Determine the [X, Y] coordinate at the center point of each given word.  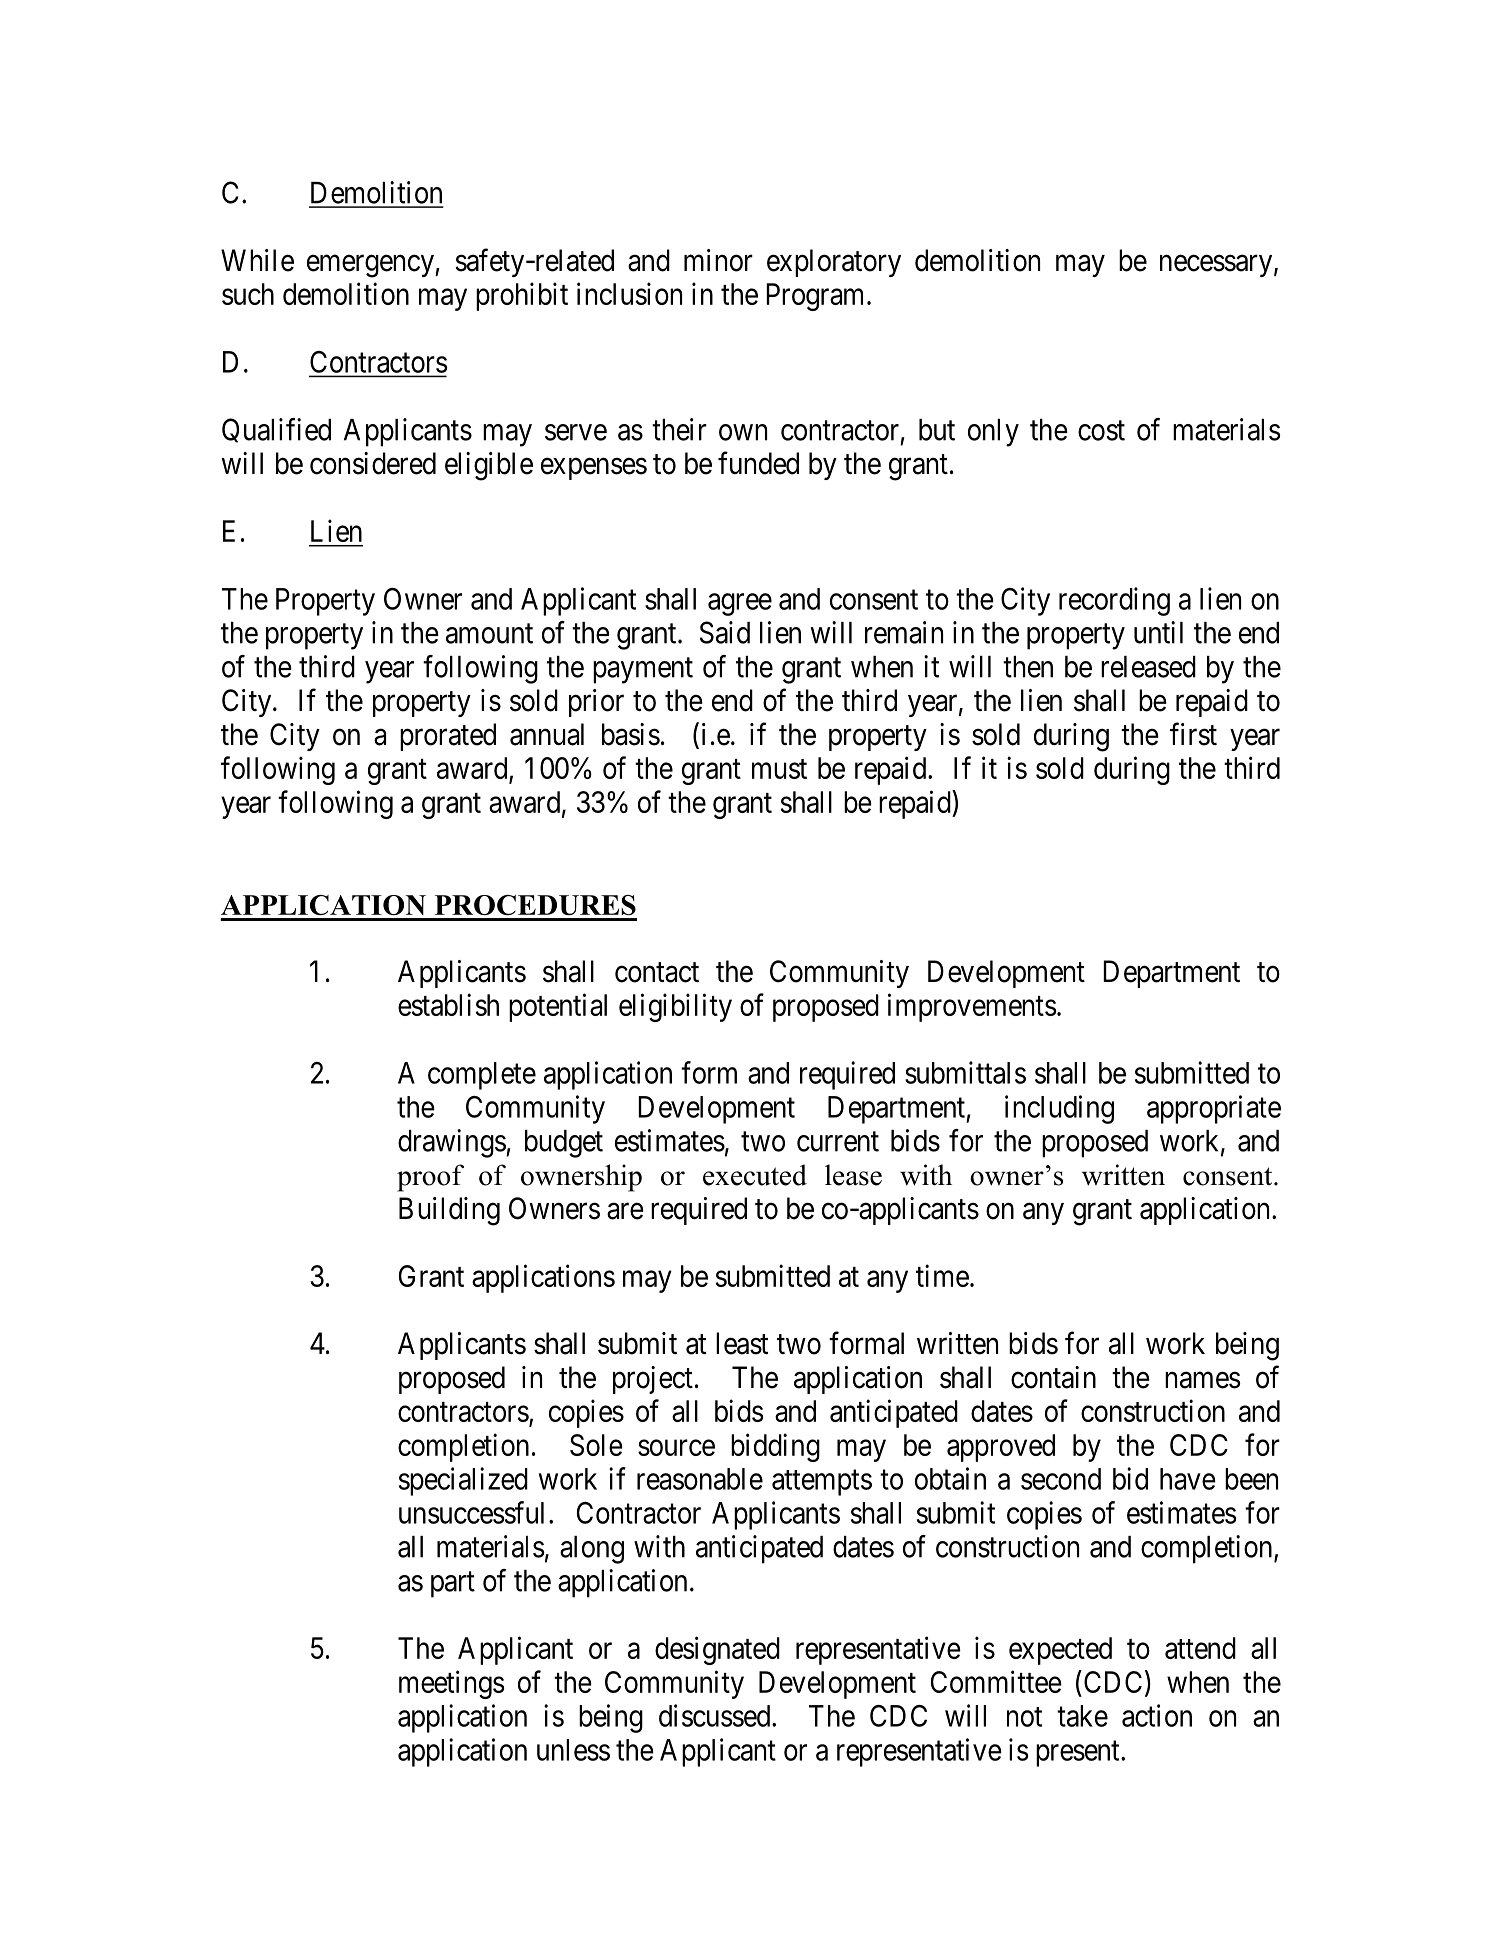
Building [449, 1211]
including [1059, 1109]
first [1193, 734]
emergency [371, 266]
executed [755, 1175]
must [779, 769]
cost [1101, 431]
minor [718, 260]
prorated [448, 737]
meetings [451, 1684]
